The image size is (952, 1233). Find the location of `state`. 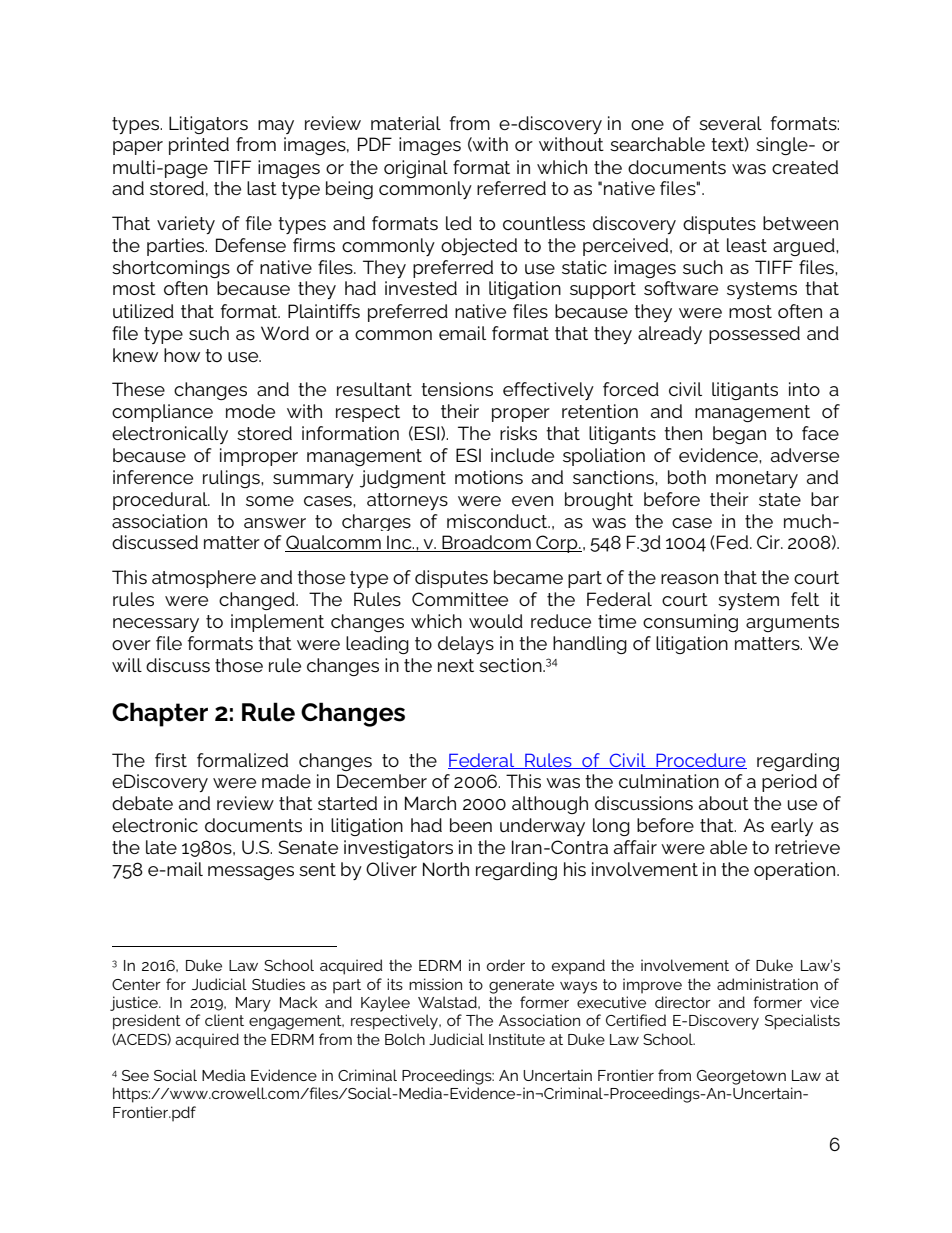

state is located at coordinates (780, 499).
